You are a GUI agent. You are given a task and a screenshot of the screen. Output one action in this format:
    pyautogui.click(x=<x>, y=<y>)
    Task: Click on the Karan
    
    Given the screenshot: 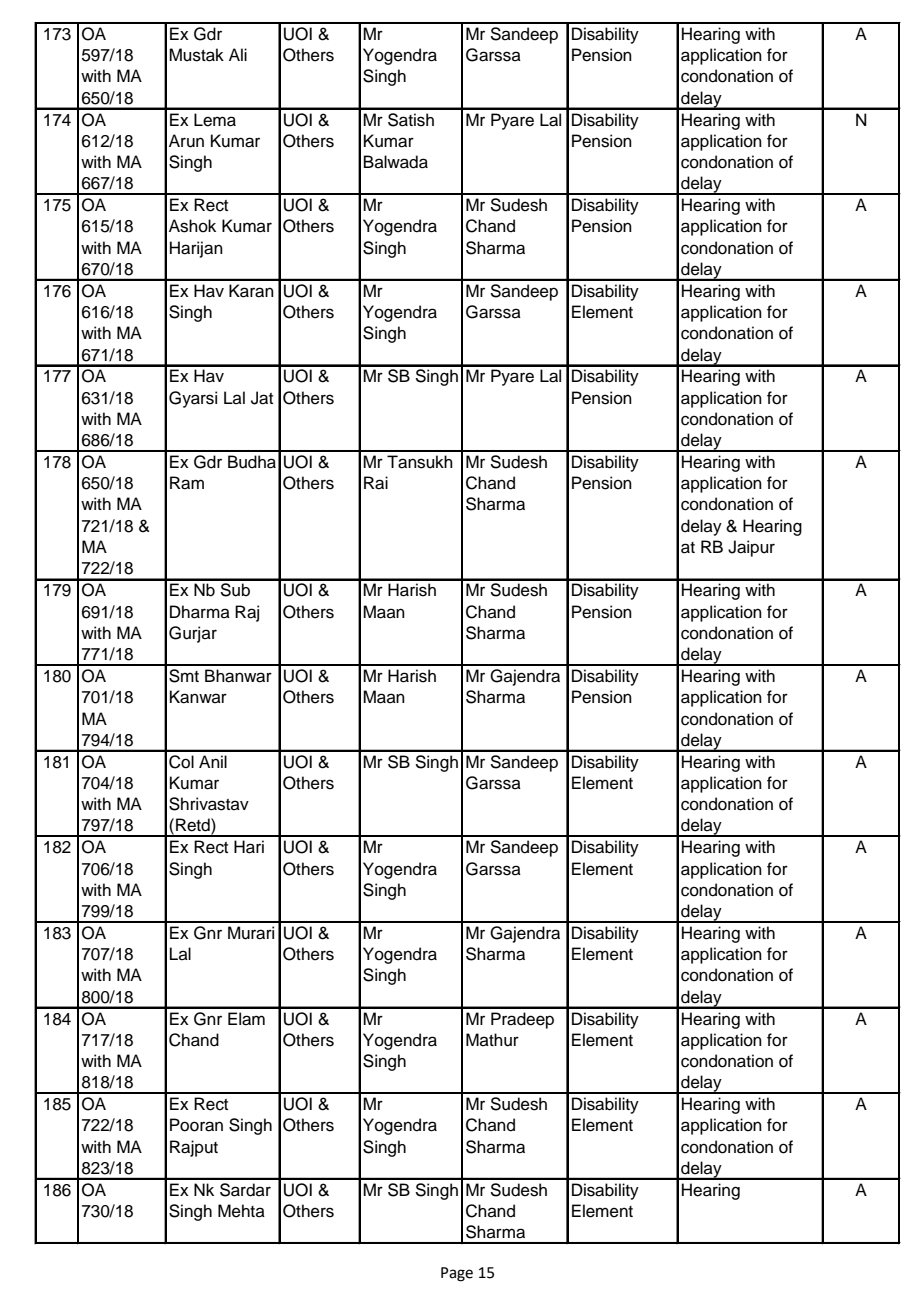 What is the action you would take?
    pyautogui.click(x=251, y=291)
